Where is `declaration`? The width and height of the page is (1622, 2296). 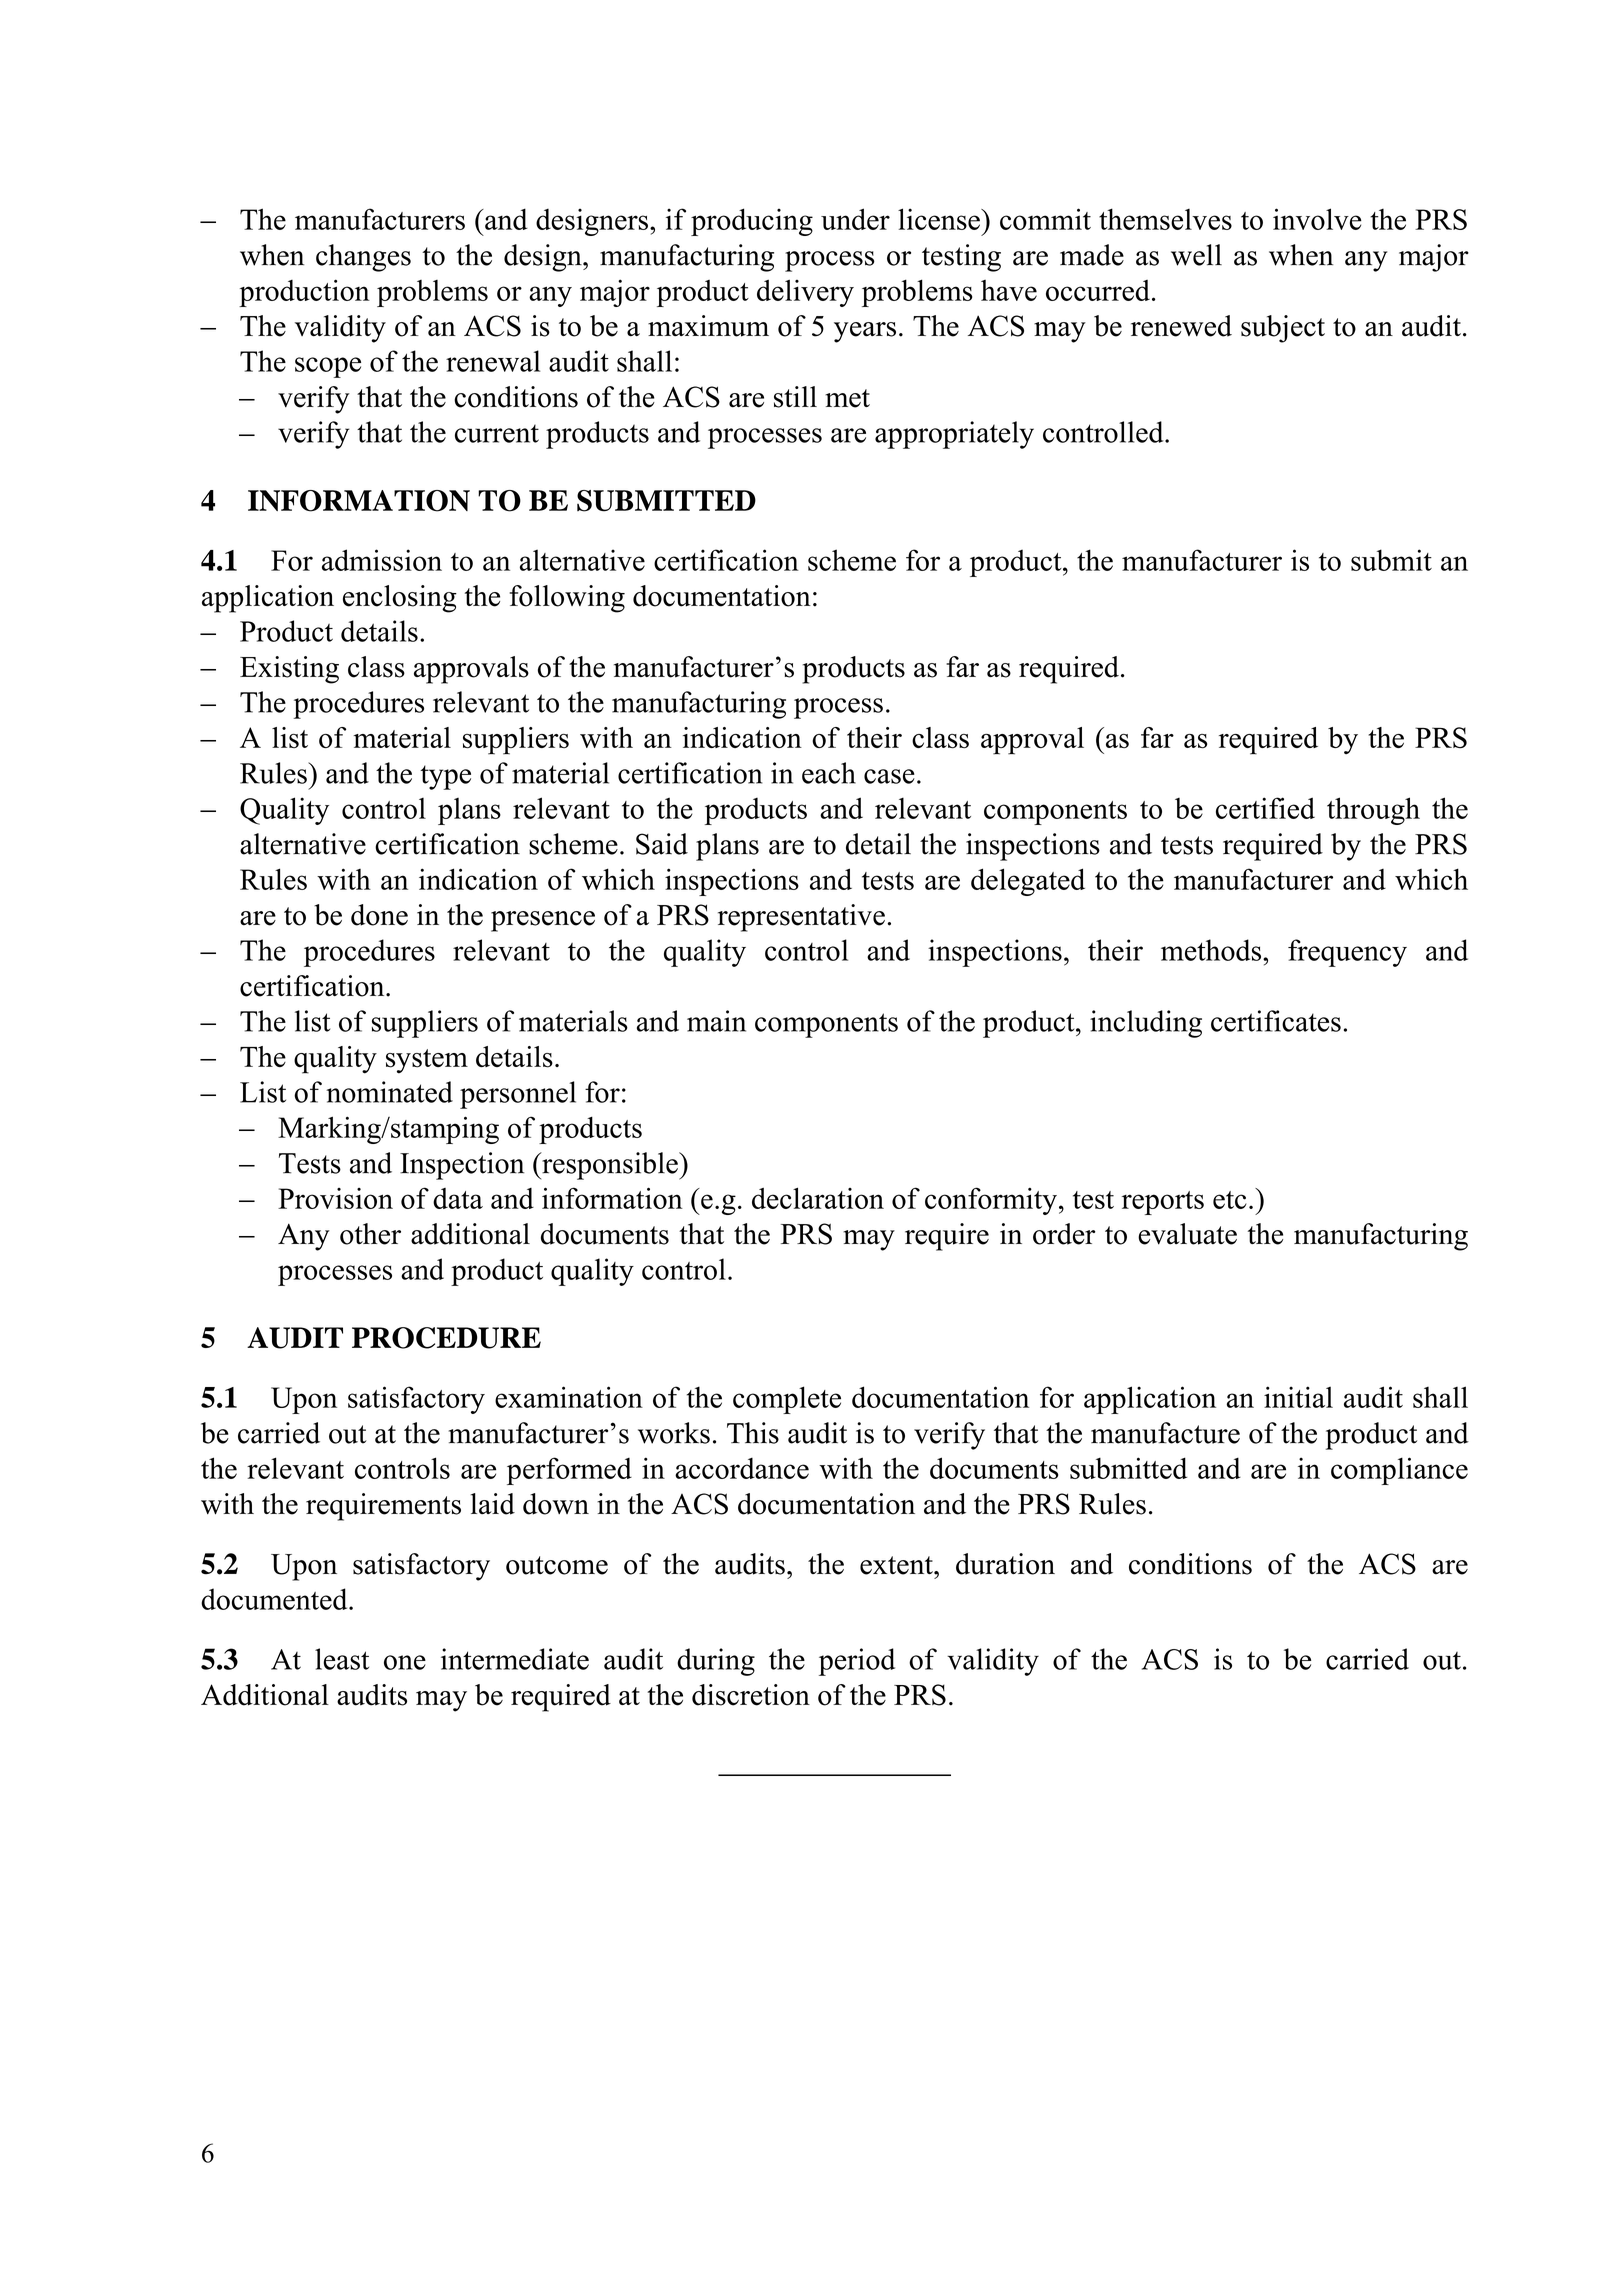 declaration is located at coordinates (818, 1198).
